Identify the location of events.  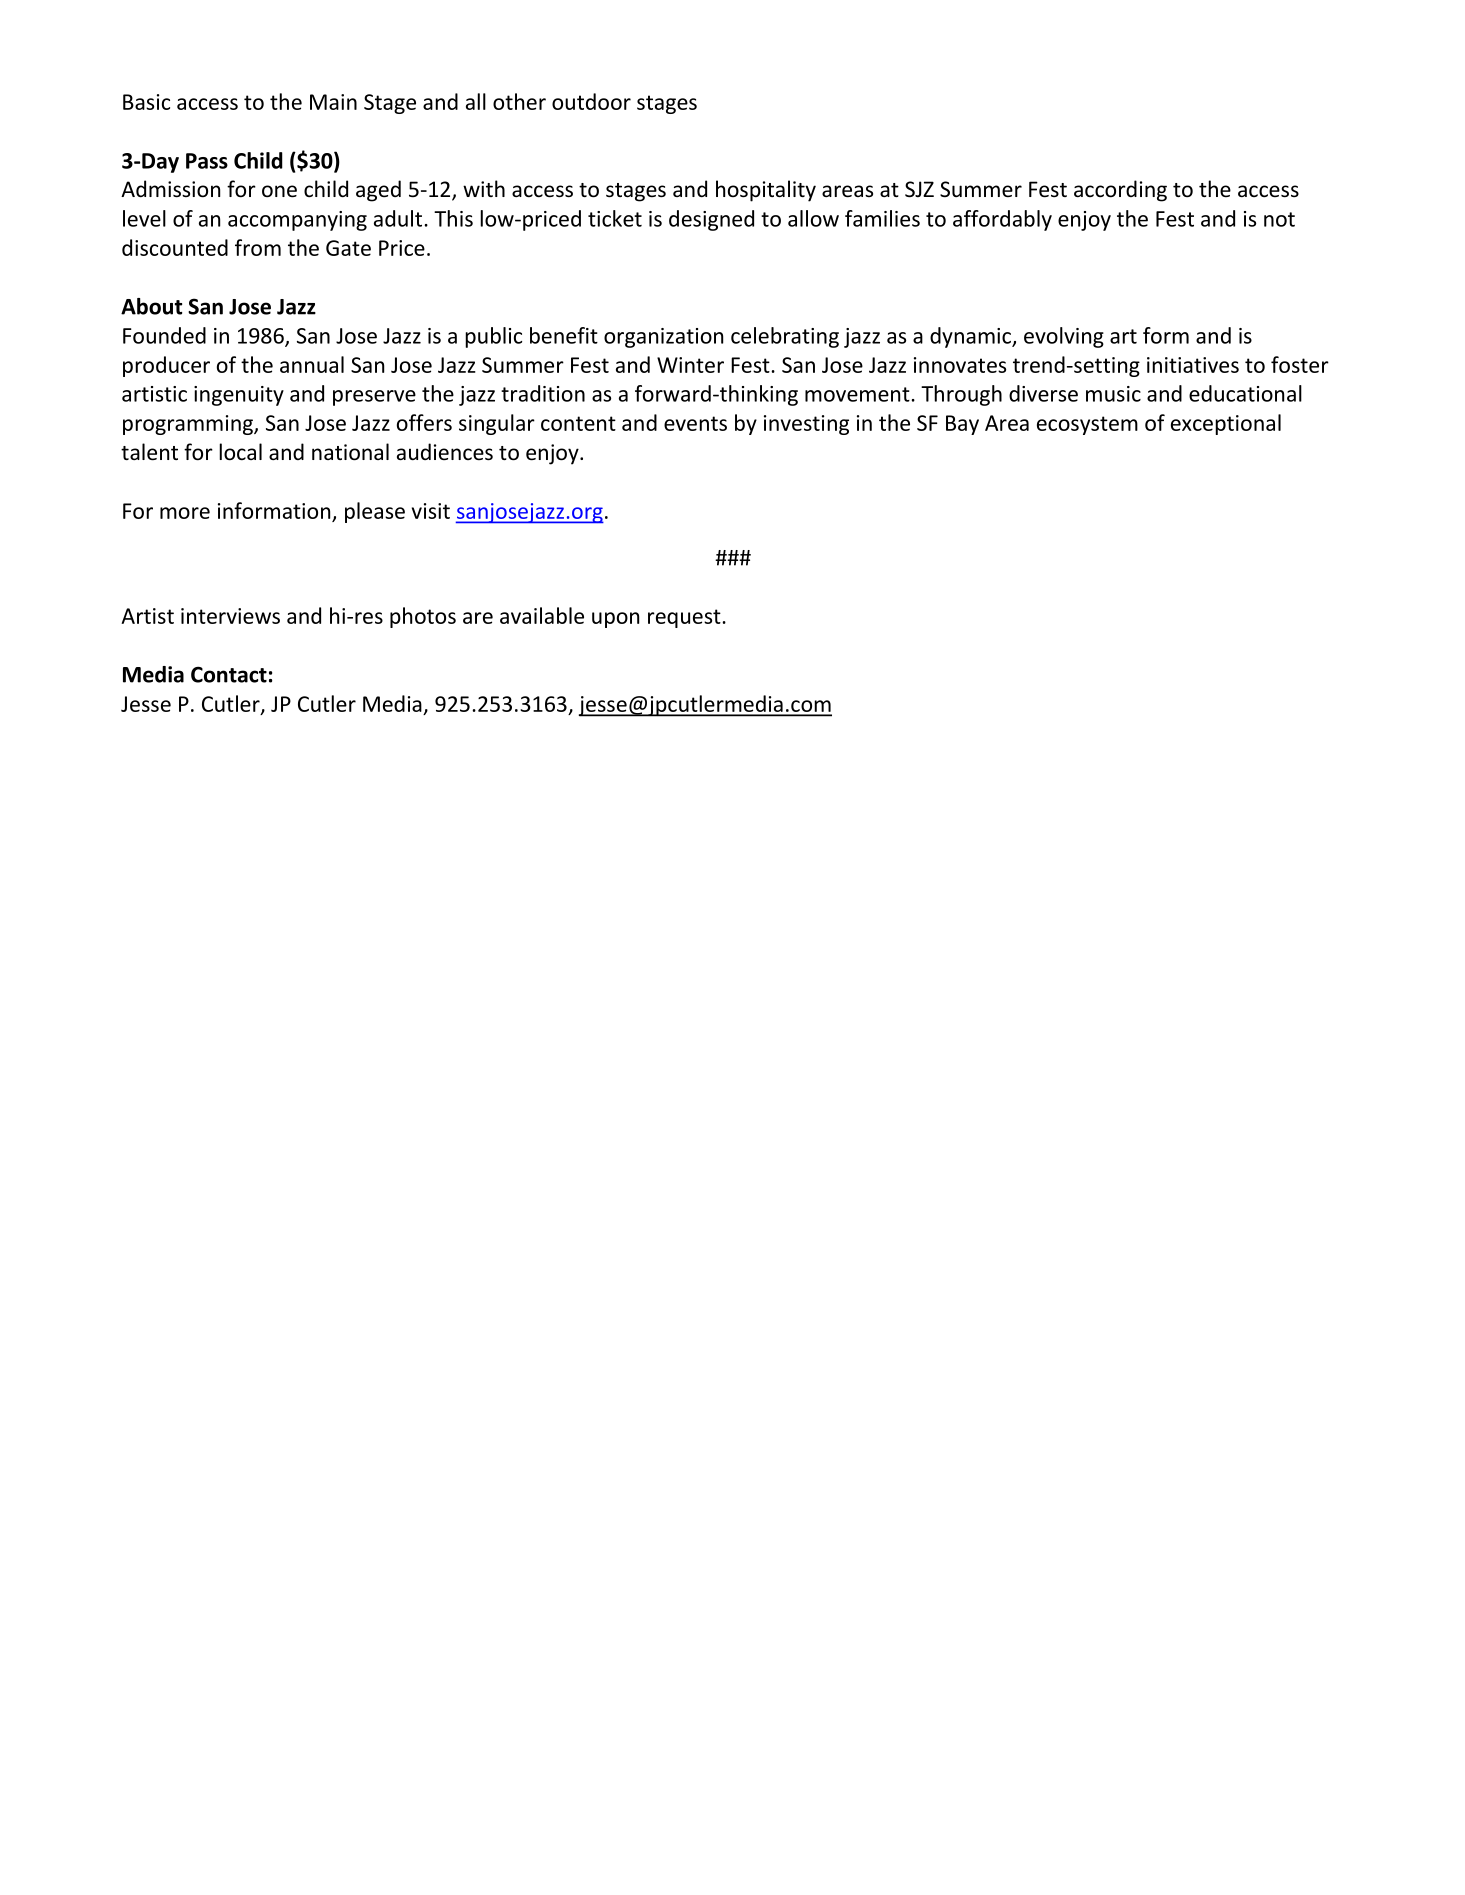
(695, 423).
